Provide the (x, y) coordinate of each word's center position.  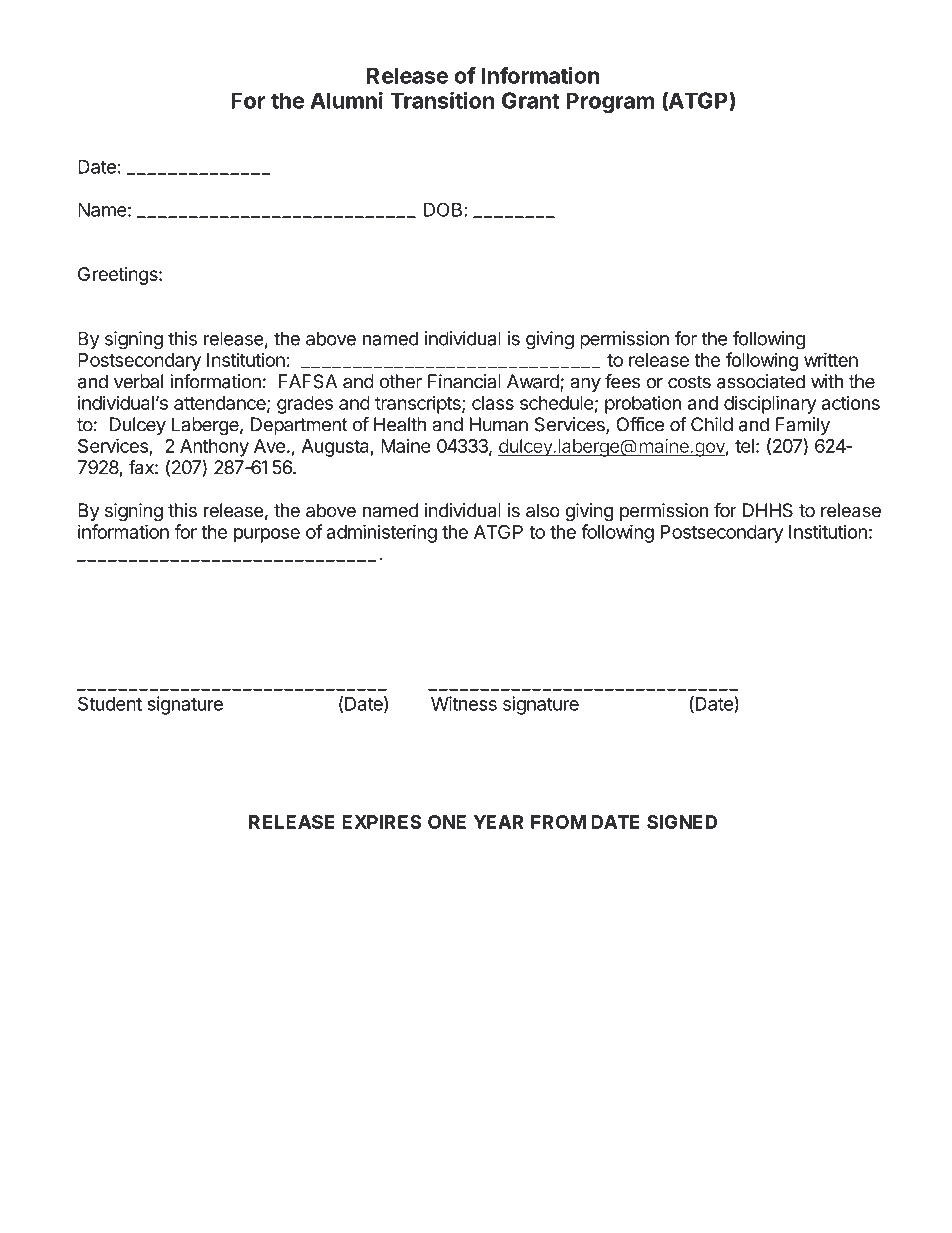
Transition (442, 100)
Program (610, 102)
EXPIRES (381, 822)
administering (382, 533)
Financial (464, 381)
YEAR (498, 822)
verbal (138, 381)
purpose (267, 535)
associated (761, 381)
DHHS (768, 510)
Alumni (347, 100)
